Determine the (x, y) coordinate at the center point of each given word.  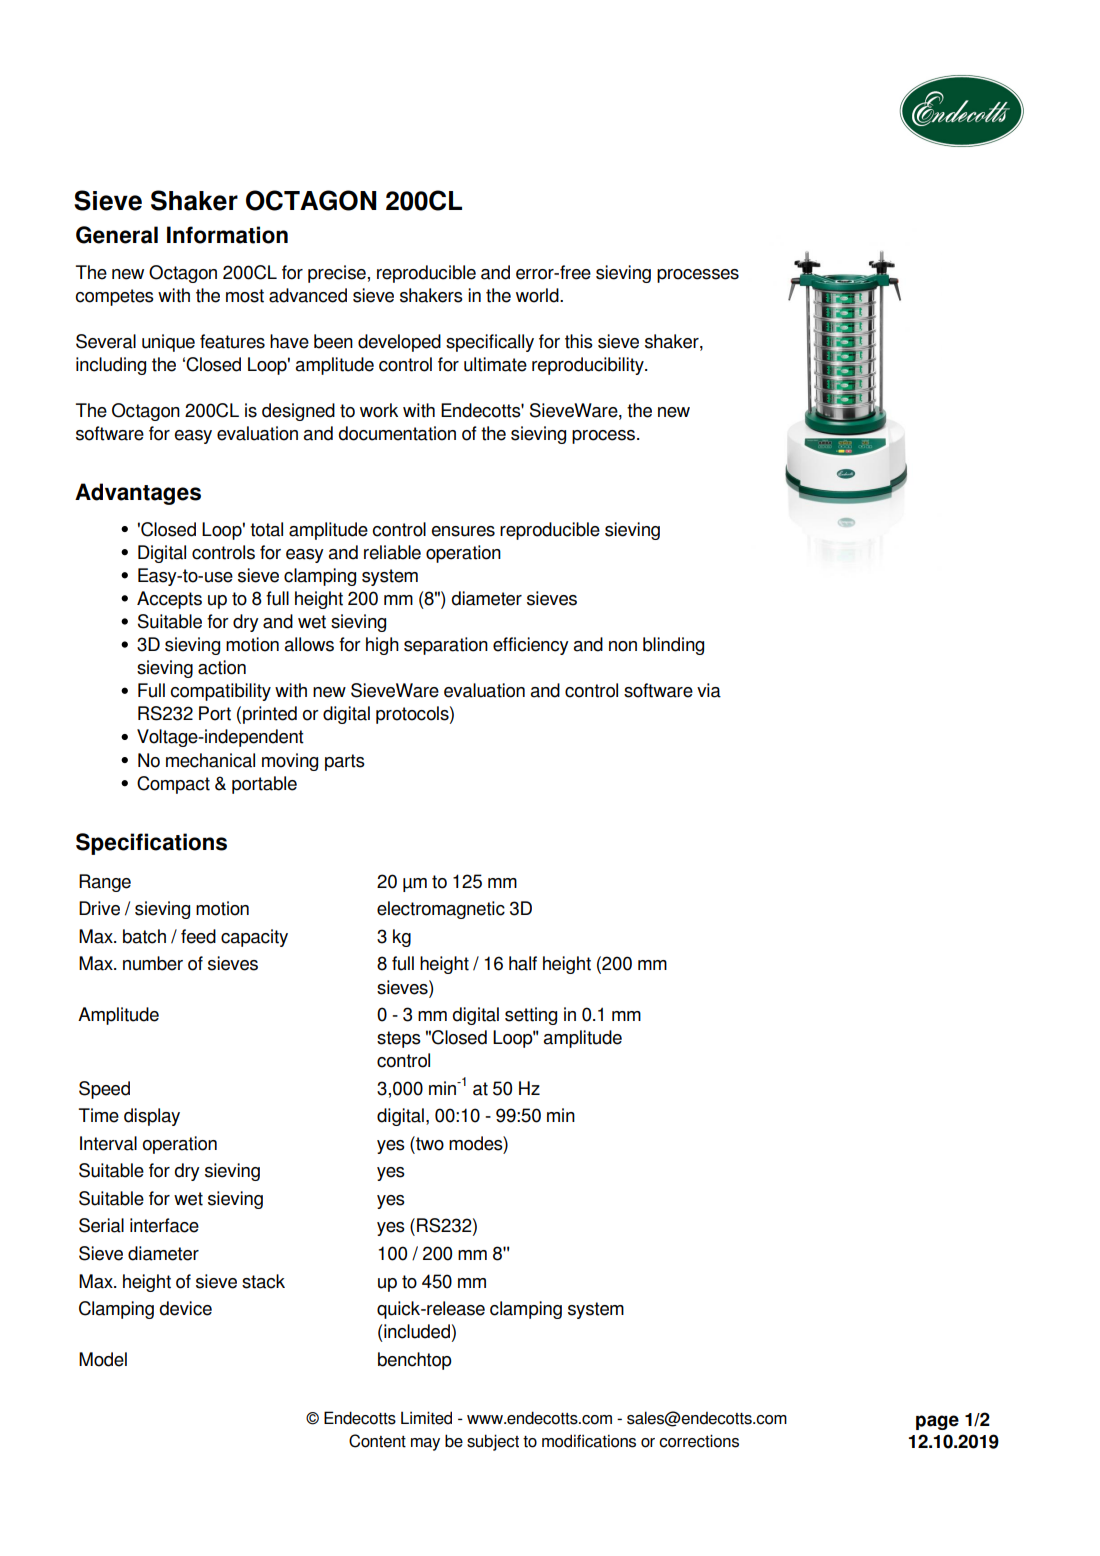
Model (103, 1359)
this (579, 341)
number (153, 963)
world (538, 295)
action (222, 667)
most (245, 296)
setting (531, 1016)
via (709, 690)
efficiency (531, 646)
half (523, 963)
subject (493, 1442)
